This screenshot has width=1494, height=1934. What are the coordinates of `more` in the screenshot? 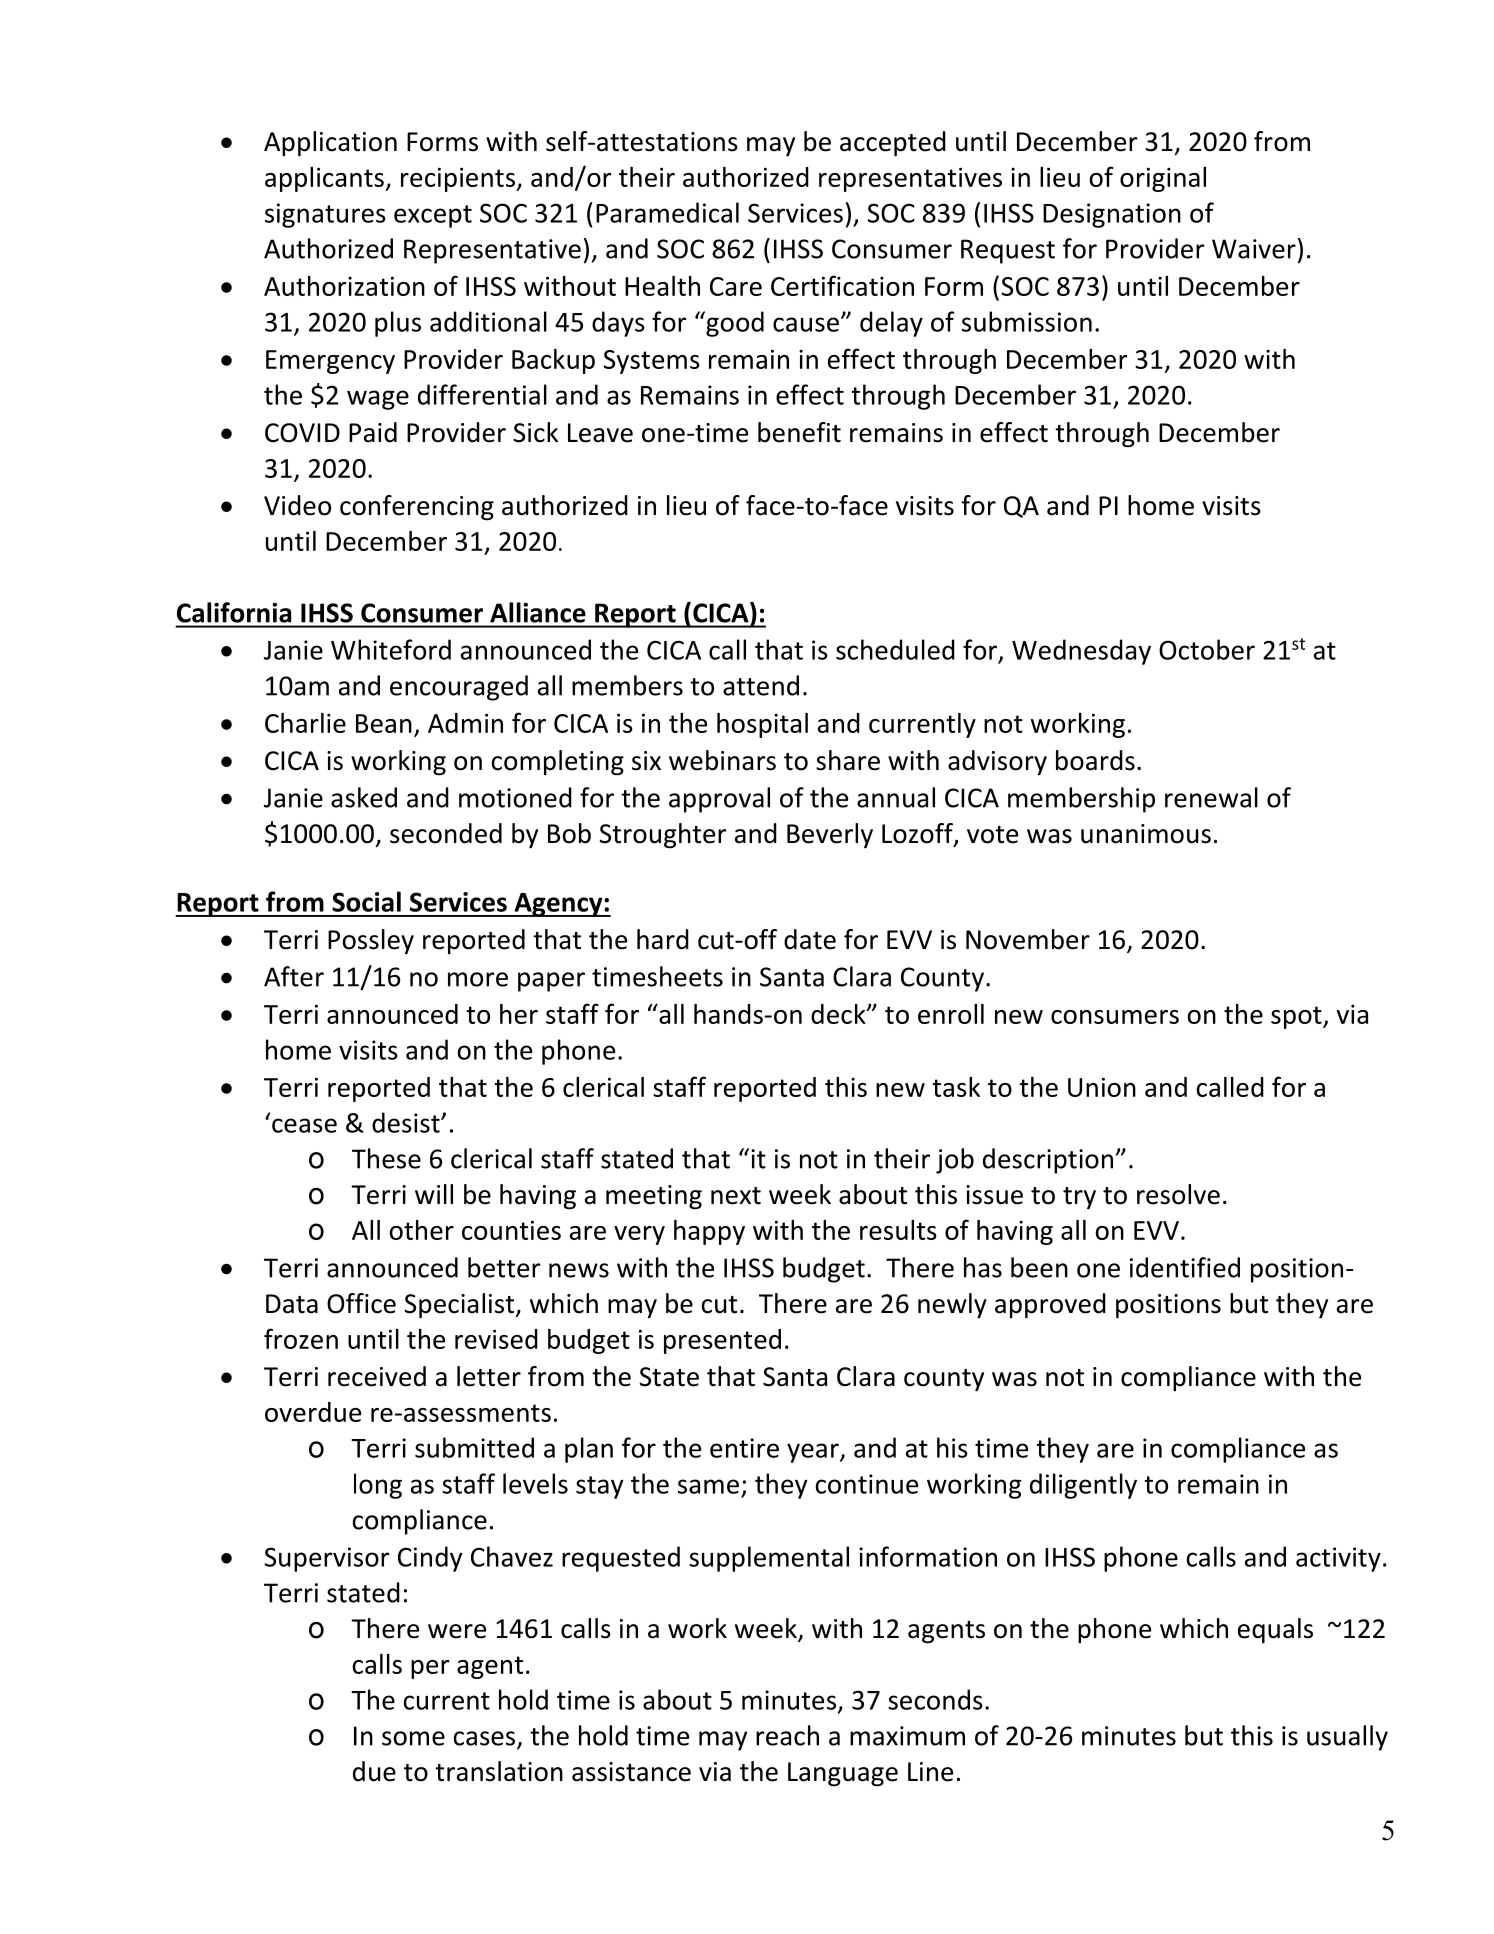 It's located at (478, 979).
